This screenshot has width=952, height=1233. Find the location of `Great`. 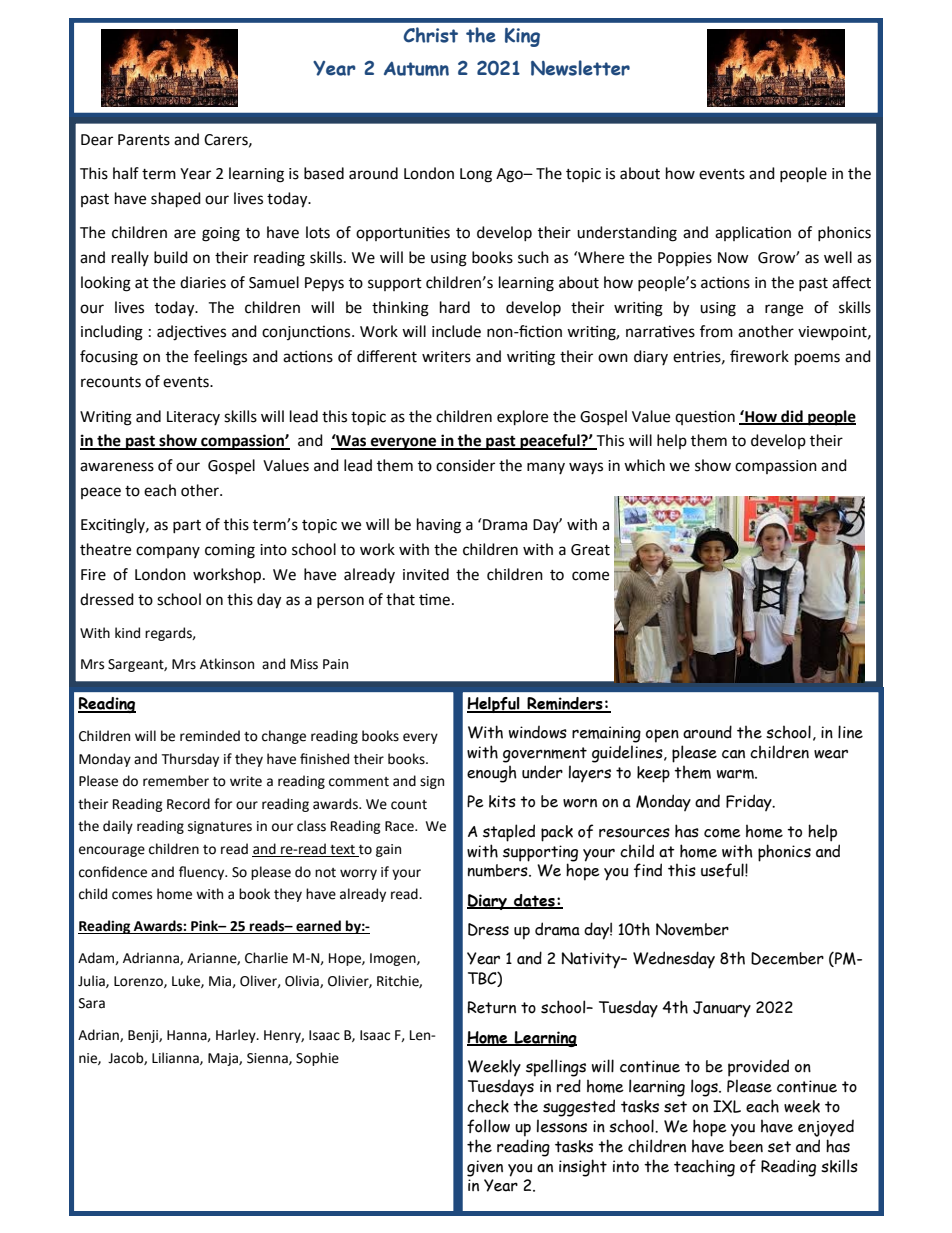

Great is located at coordinates (590, 550).
